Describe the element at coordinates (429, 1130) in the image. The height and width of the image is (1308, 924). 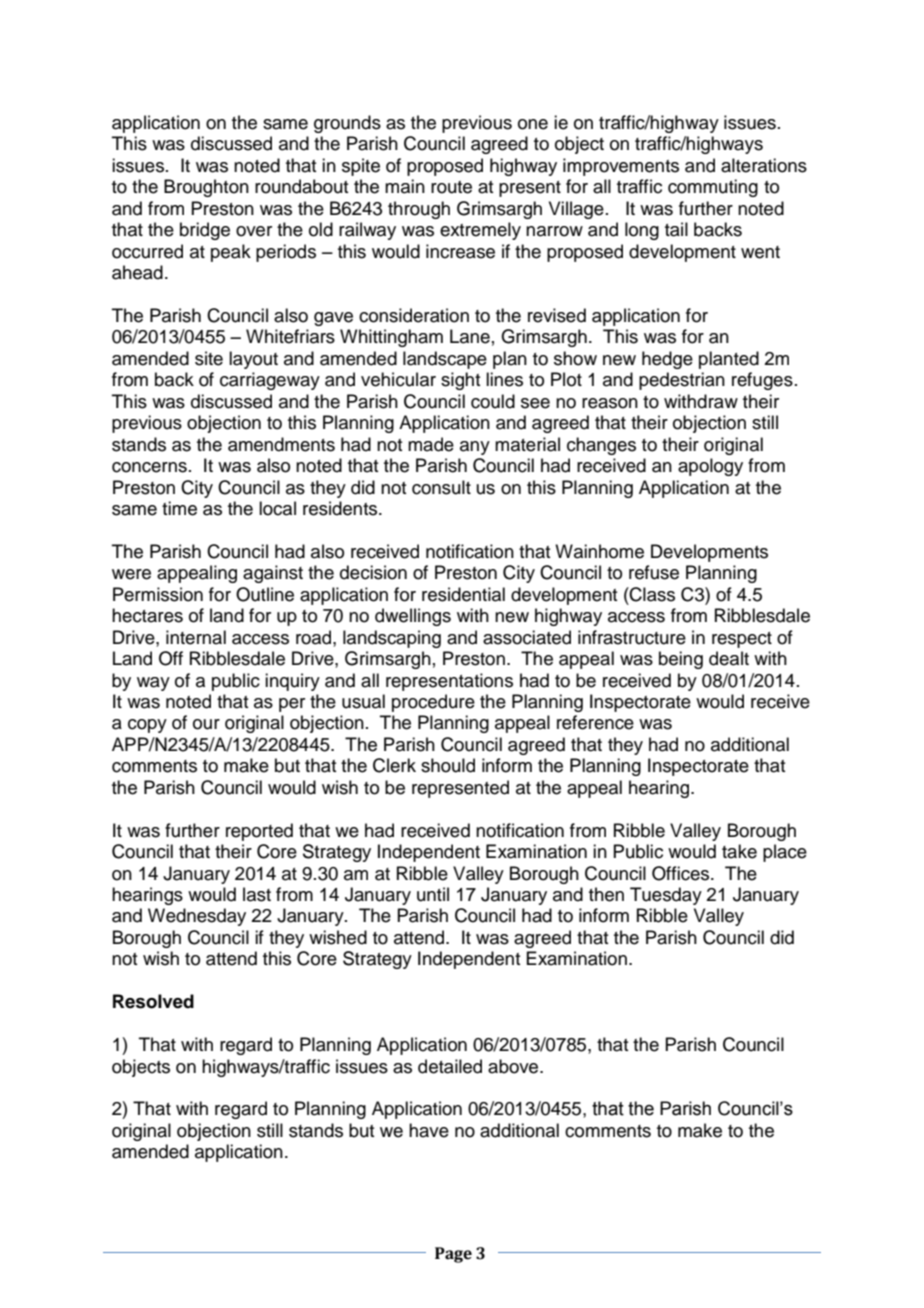
I see `have` at that location.
